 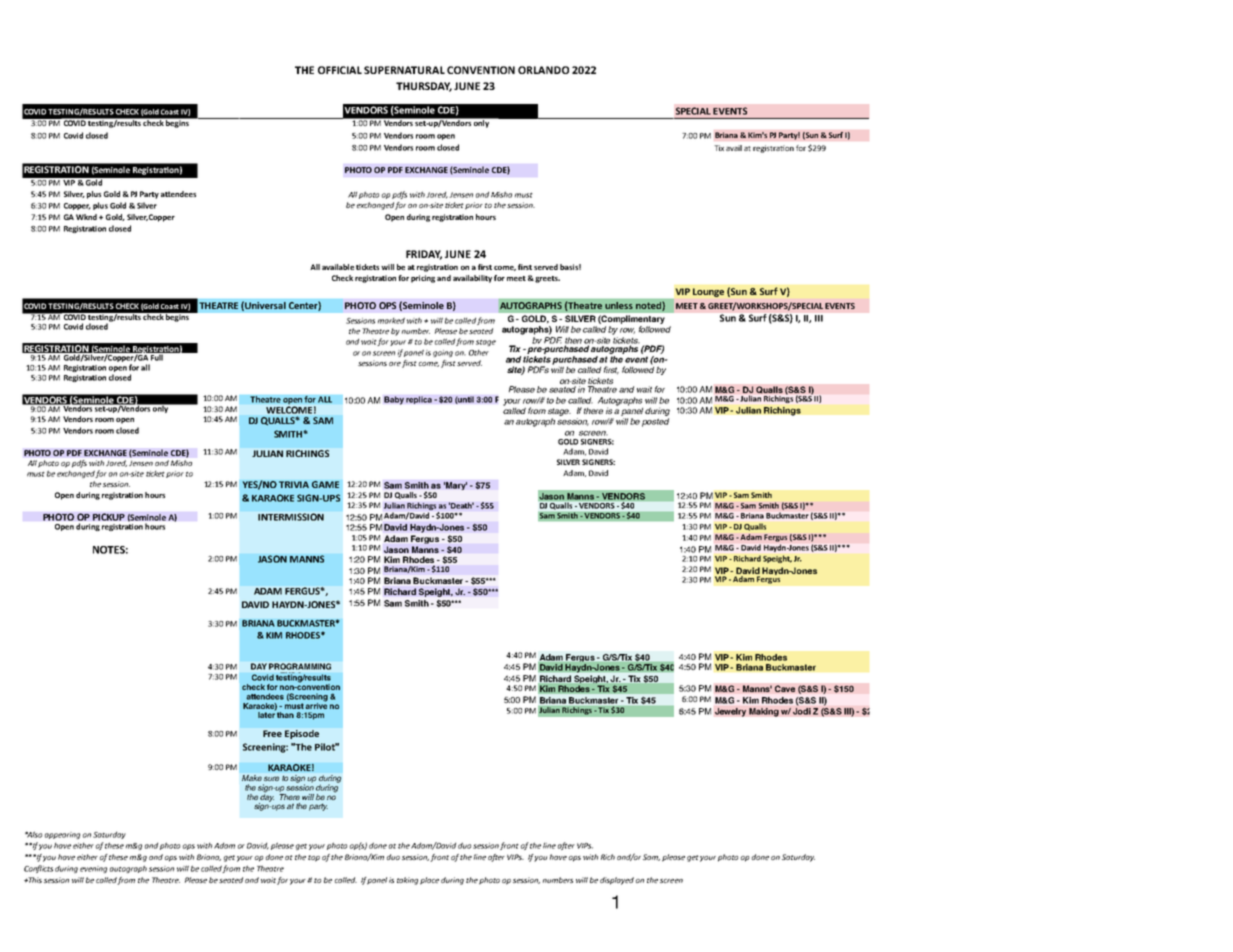 What do you see at coordinates (300, 666) in the page?
I see `PROGRAMMING` at bounding box center [300, 666].
